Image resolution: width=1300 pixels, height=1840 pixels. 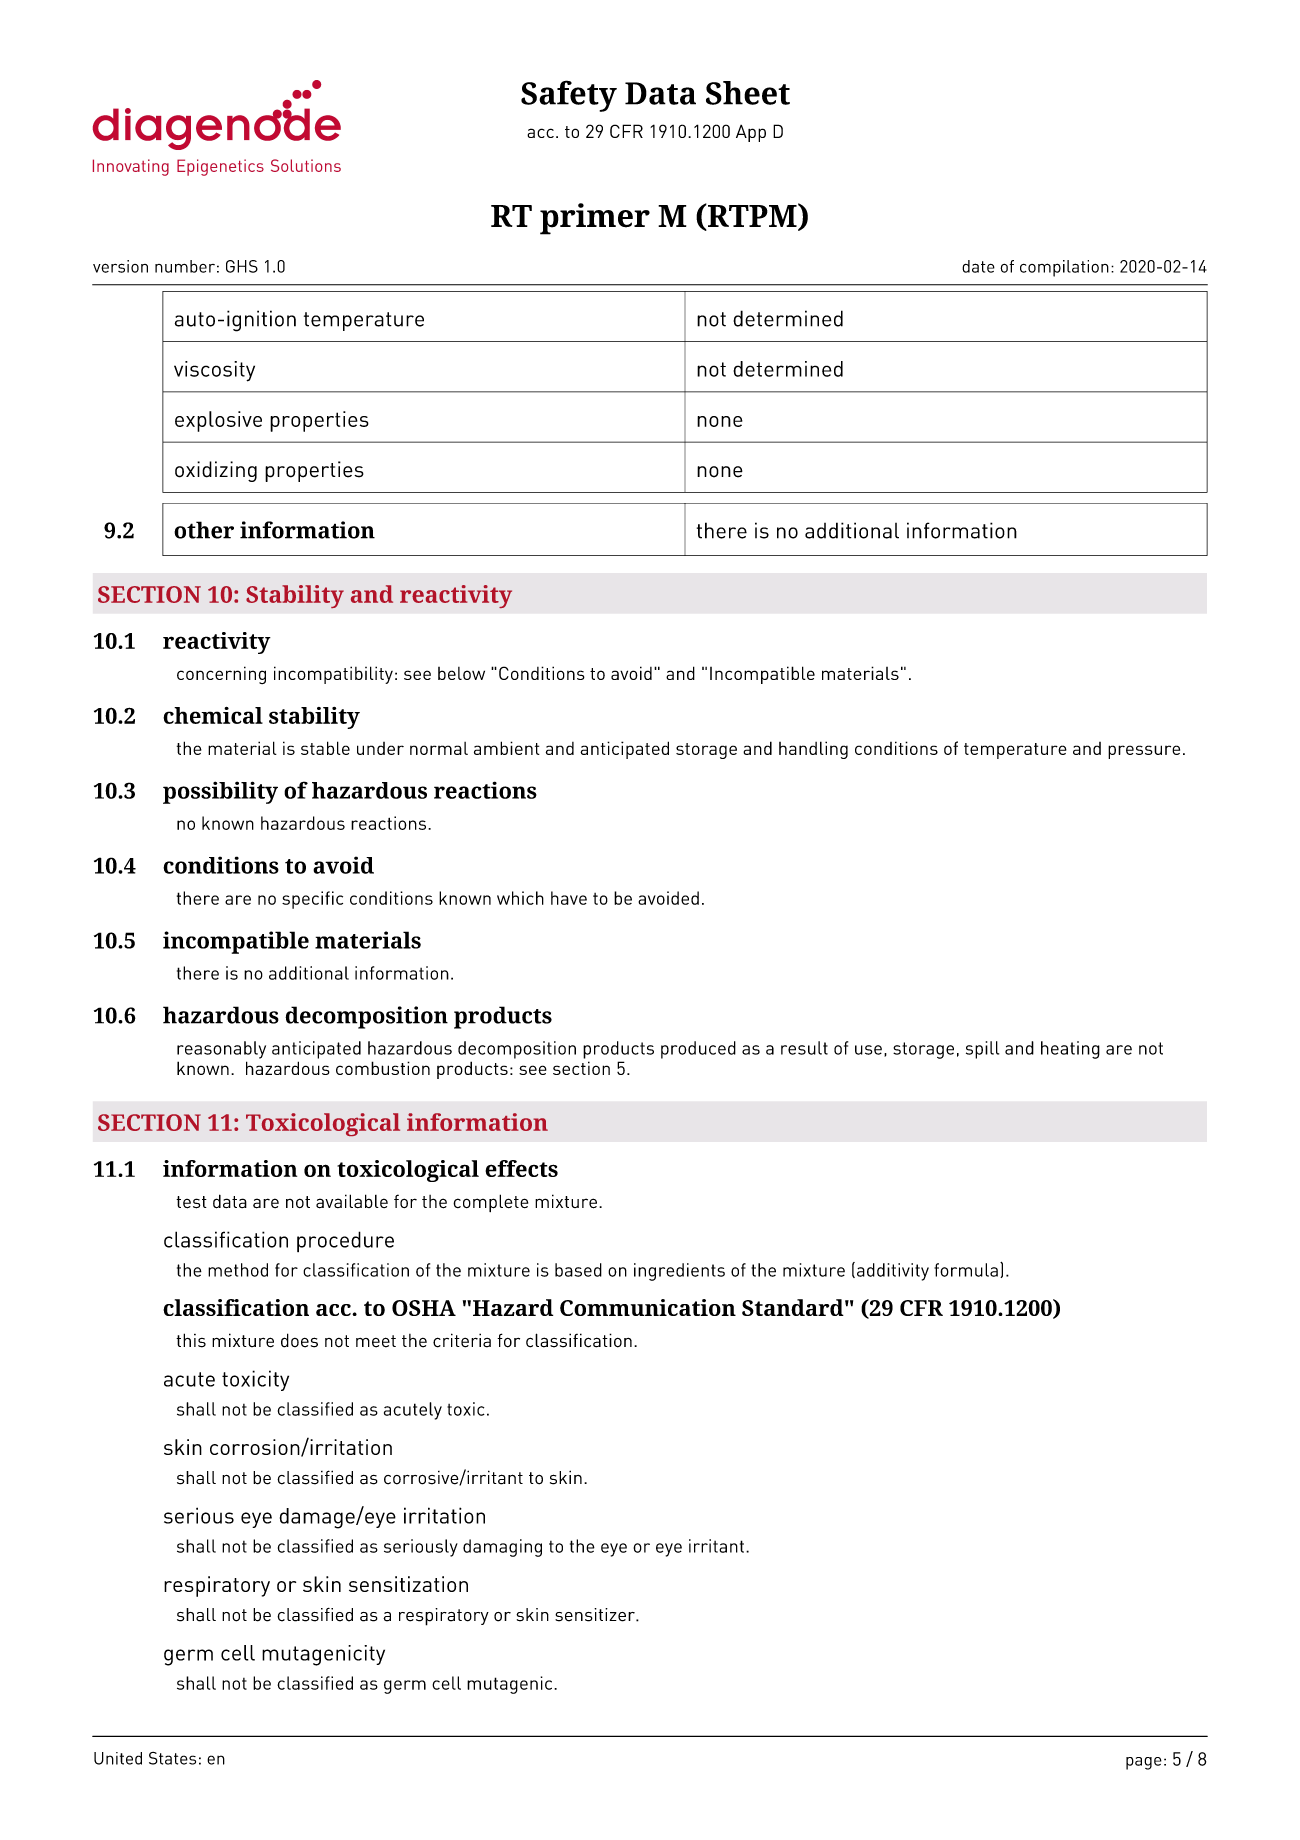 What do you see at coordinates (191, 1202) in the screenshot?
I see `test` at bounding box center [191, 1202].
